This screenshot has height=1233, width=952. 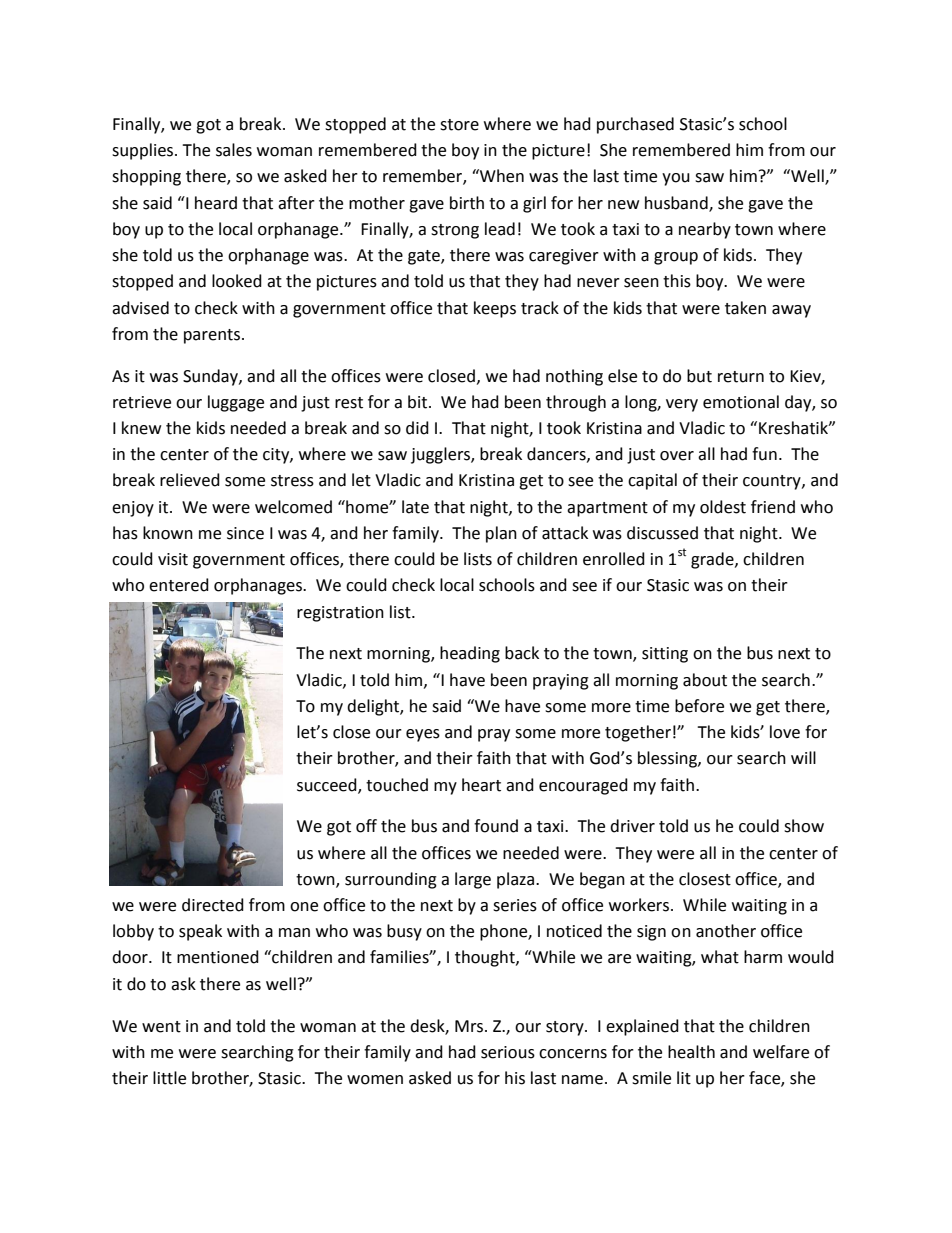 What do you see at coordinates (495, 309) in the screenshot?
I see `keeps` at bounding box center [495, 309].
